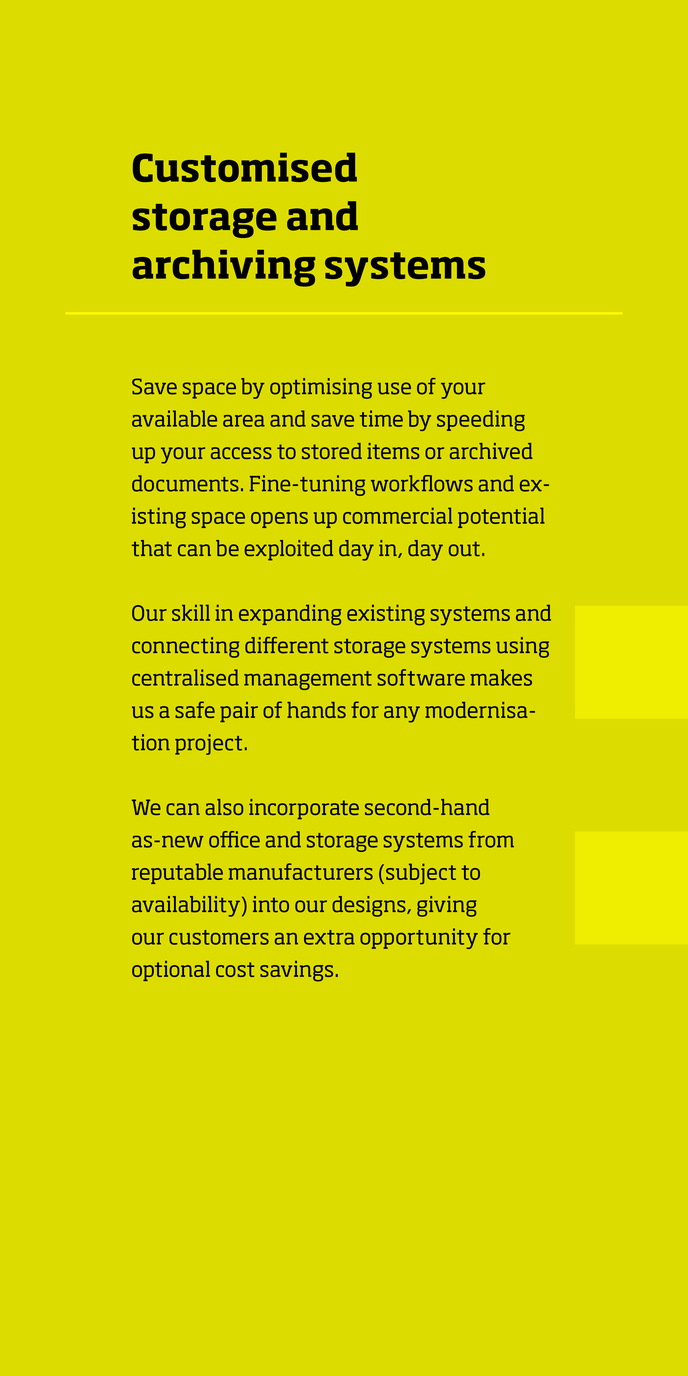  I want to click on management, so click(308, 680).
